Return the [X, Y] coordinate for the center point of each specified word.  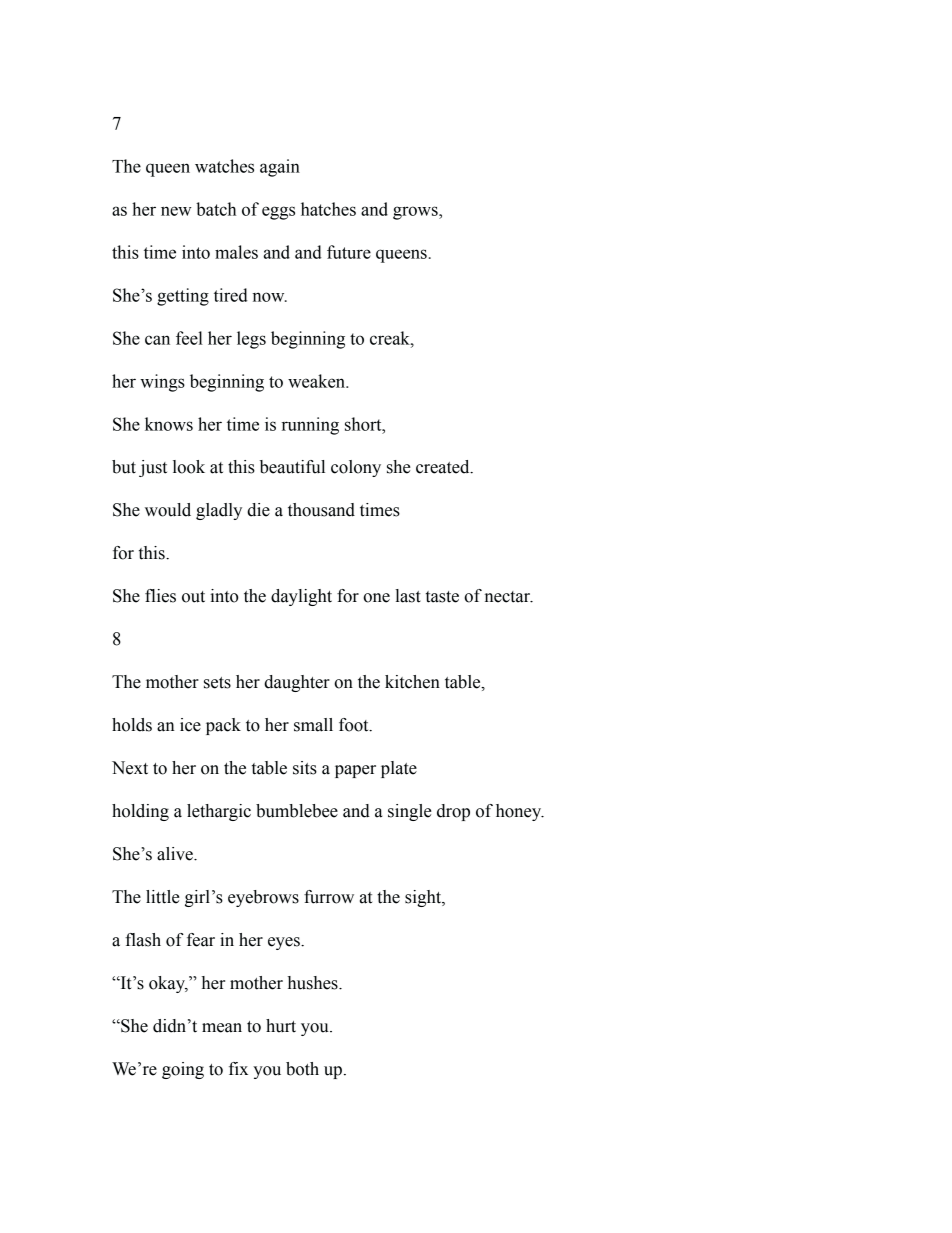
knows [169, 424]
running [310, 426]
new [176, 211]
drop [453, 812]
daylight [301, 597]
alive [176, 854]
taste [442, 597]
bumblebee [297, 811]
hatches [328, 209]
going [183, 1070]
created [444, 467]
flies [160, 596]
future [349, 252]
